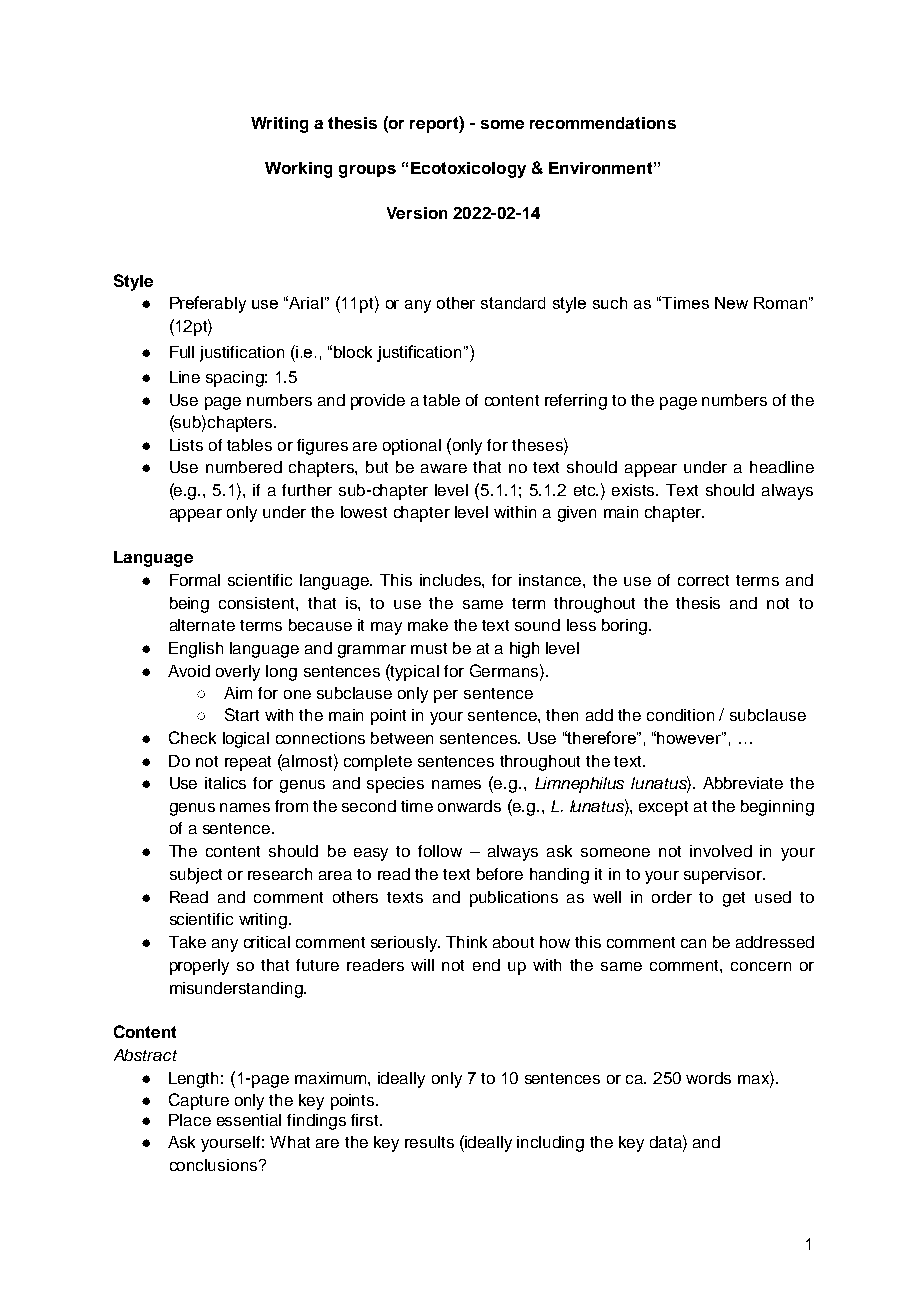 The height and width of the screenshot is (1309, 924). I want to click on Version, so click(417, 213).
